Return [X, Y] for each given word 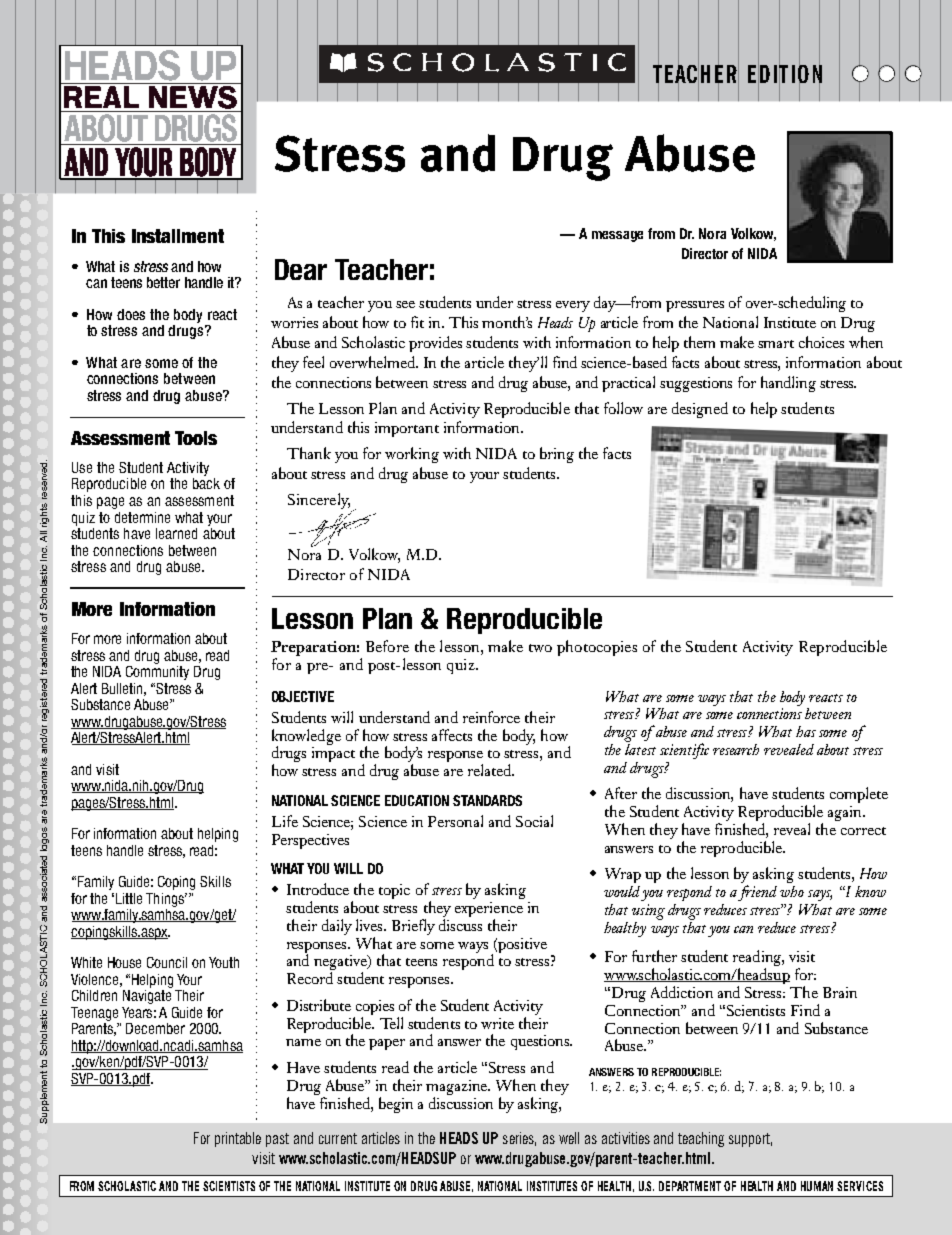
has [806, 731]
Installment [178, 236]
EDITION [785, 74]
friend [757, 893]
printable [238, 1139]
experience [489, 911]
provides [435, 344]
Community [157, 671]
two [540, 648]
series [519, 1139]
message [617, 236]
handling [788, 384]
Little [129, 898]
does [131, 314]
